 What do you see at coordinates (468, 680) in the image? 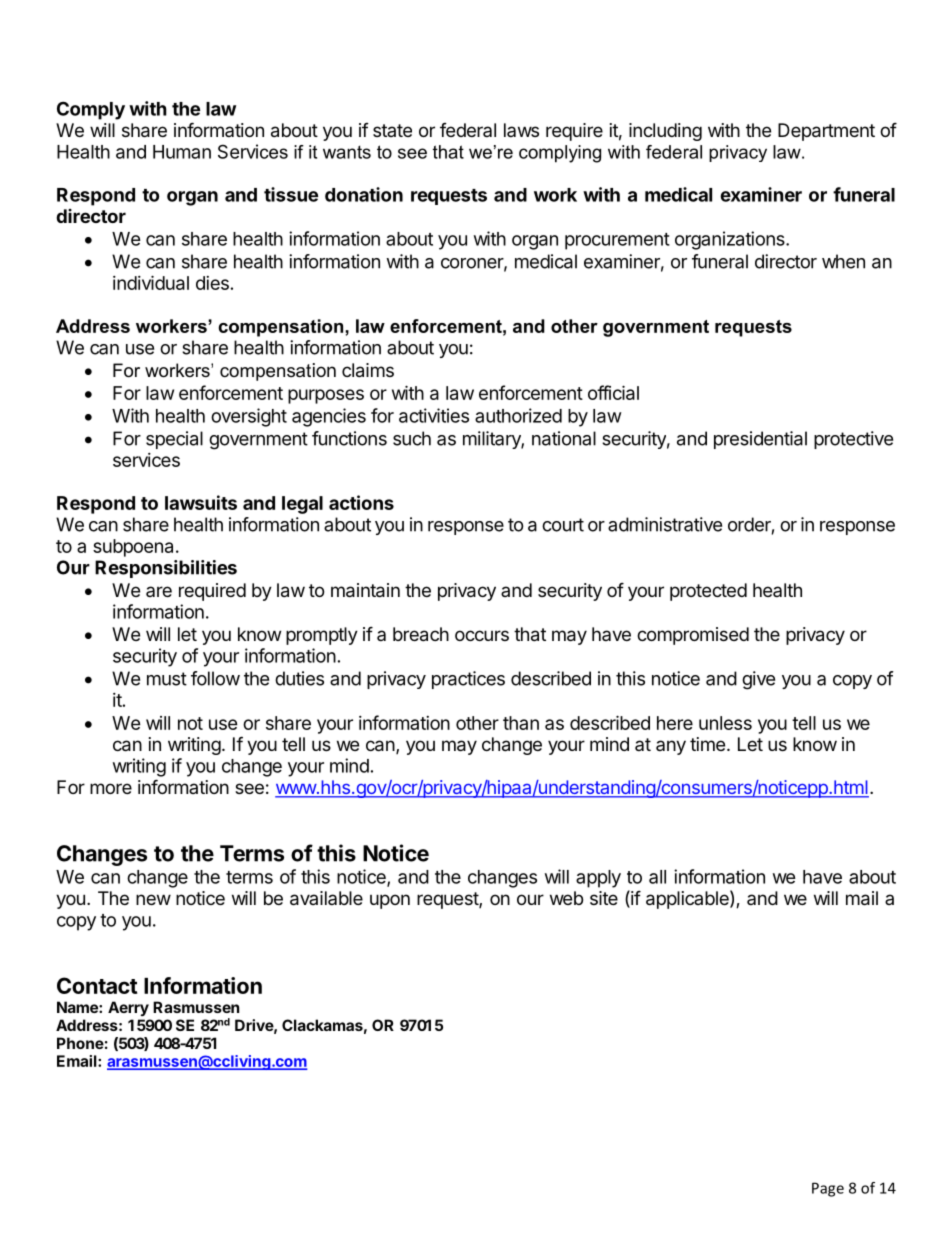
I see `practices` at bounding box center [468, 680].
